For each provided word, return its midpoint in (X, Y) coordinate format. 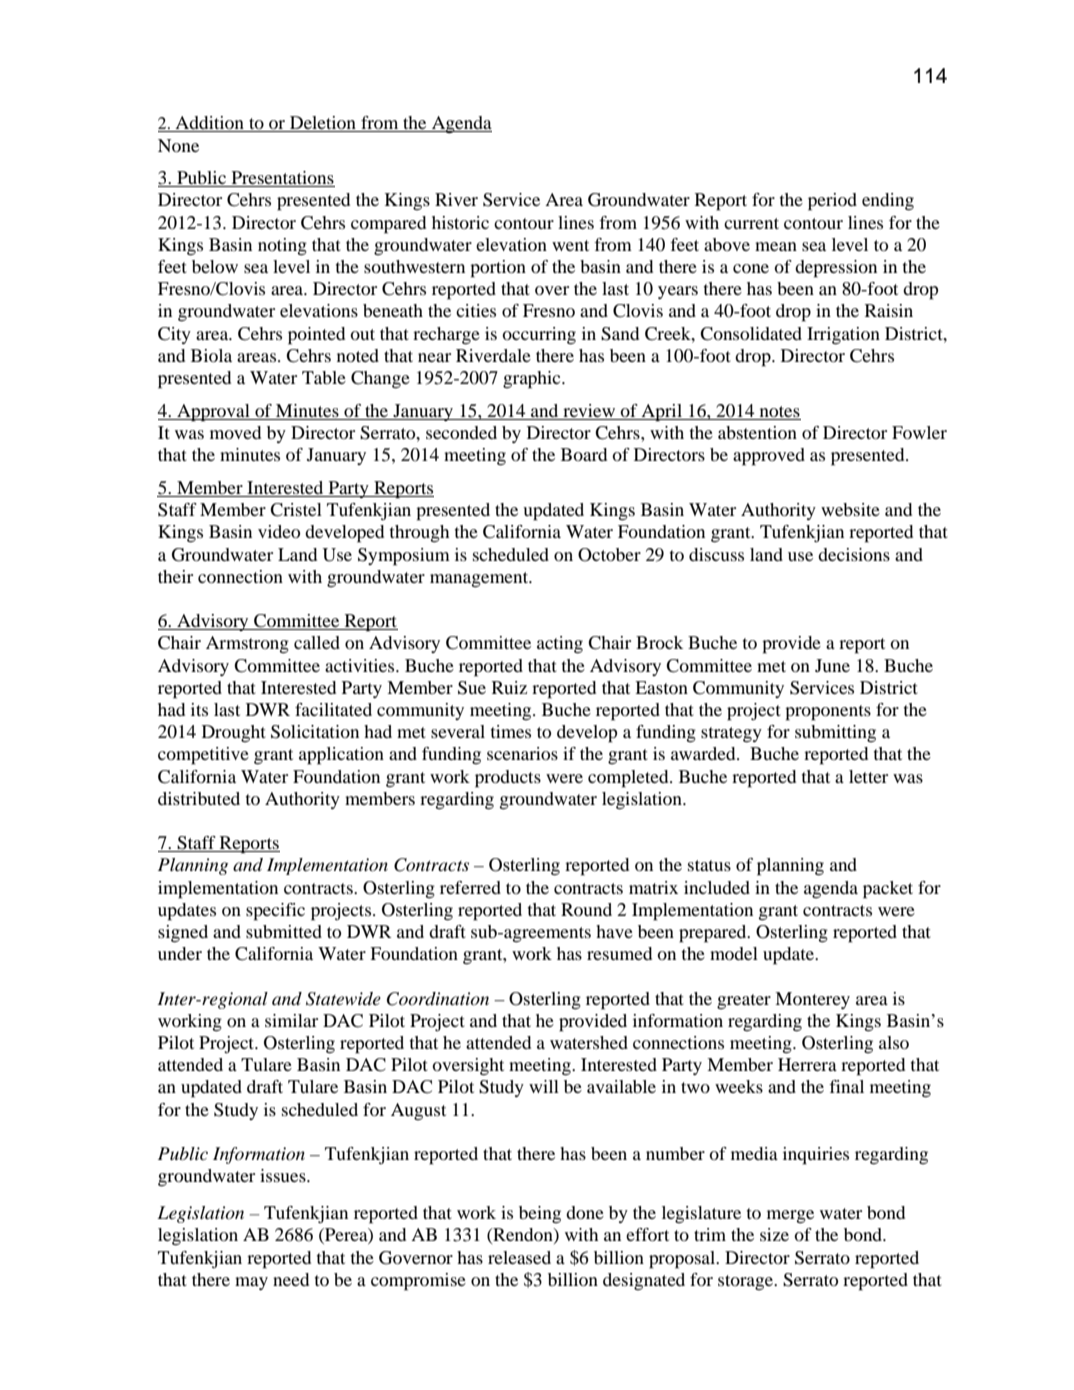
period (832, 202)
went (570, 245)
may (251, 1283)
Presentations (282, 179)
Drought (234, 733)
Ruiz (509, 687)
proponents (828, 713)
